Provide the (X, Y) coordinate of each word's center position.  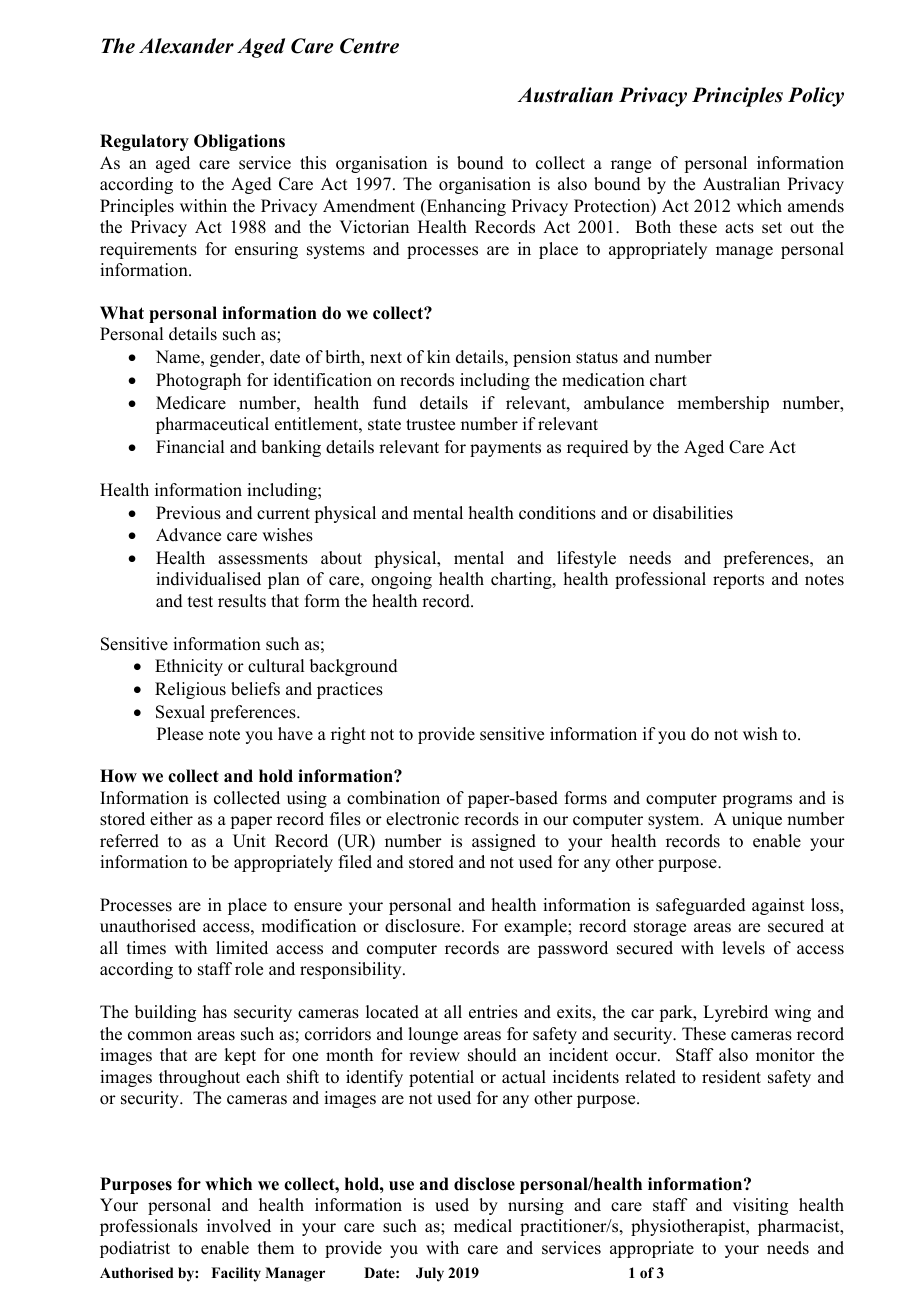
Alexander (186, 46)
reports (738, 581)
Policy (816, 97)
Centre (369, 46)
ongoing (401, 580)
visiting (760, 1206)
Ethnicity (189, 667)
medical (483, 1226)
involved (239, 1226)
